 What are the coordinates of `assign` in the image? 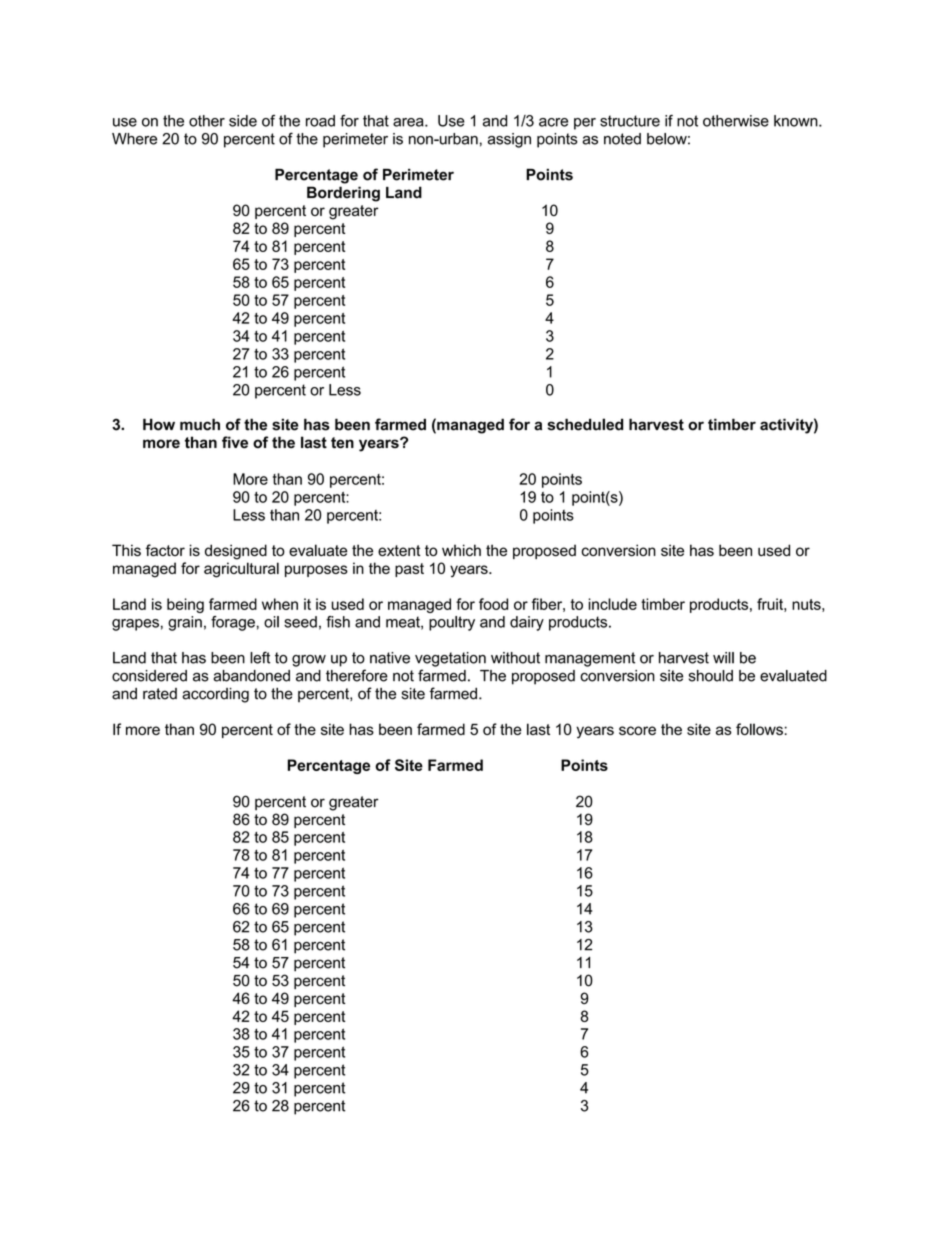 It's located at (509, 140).
